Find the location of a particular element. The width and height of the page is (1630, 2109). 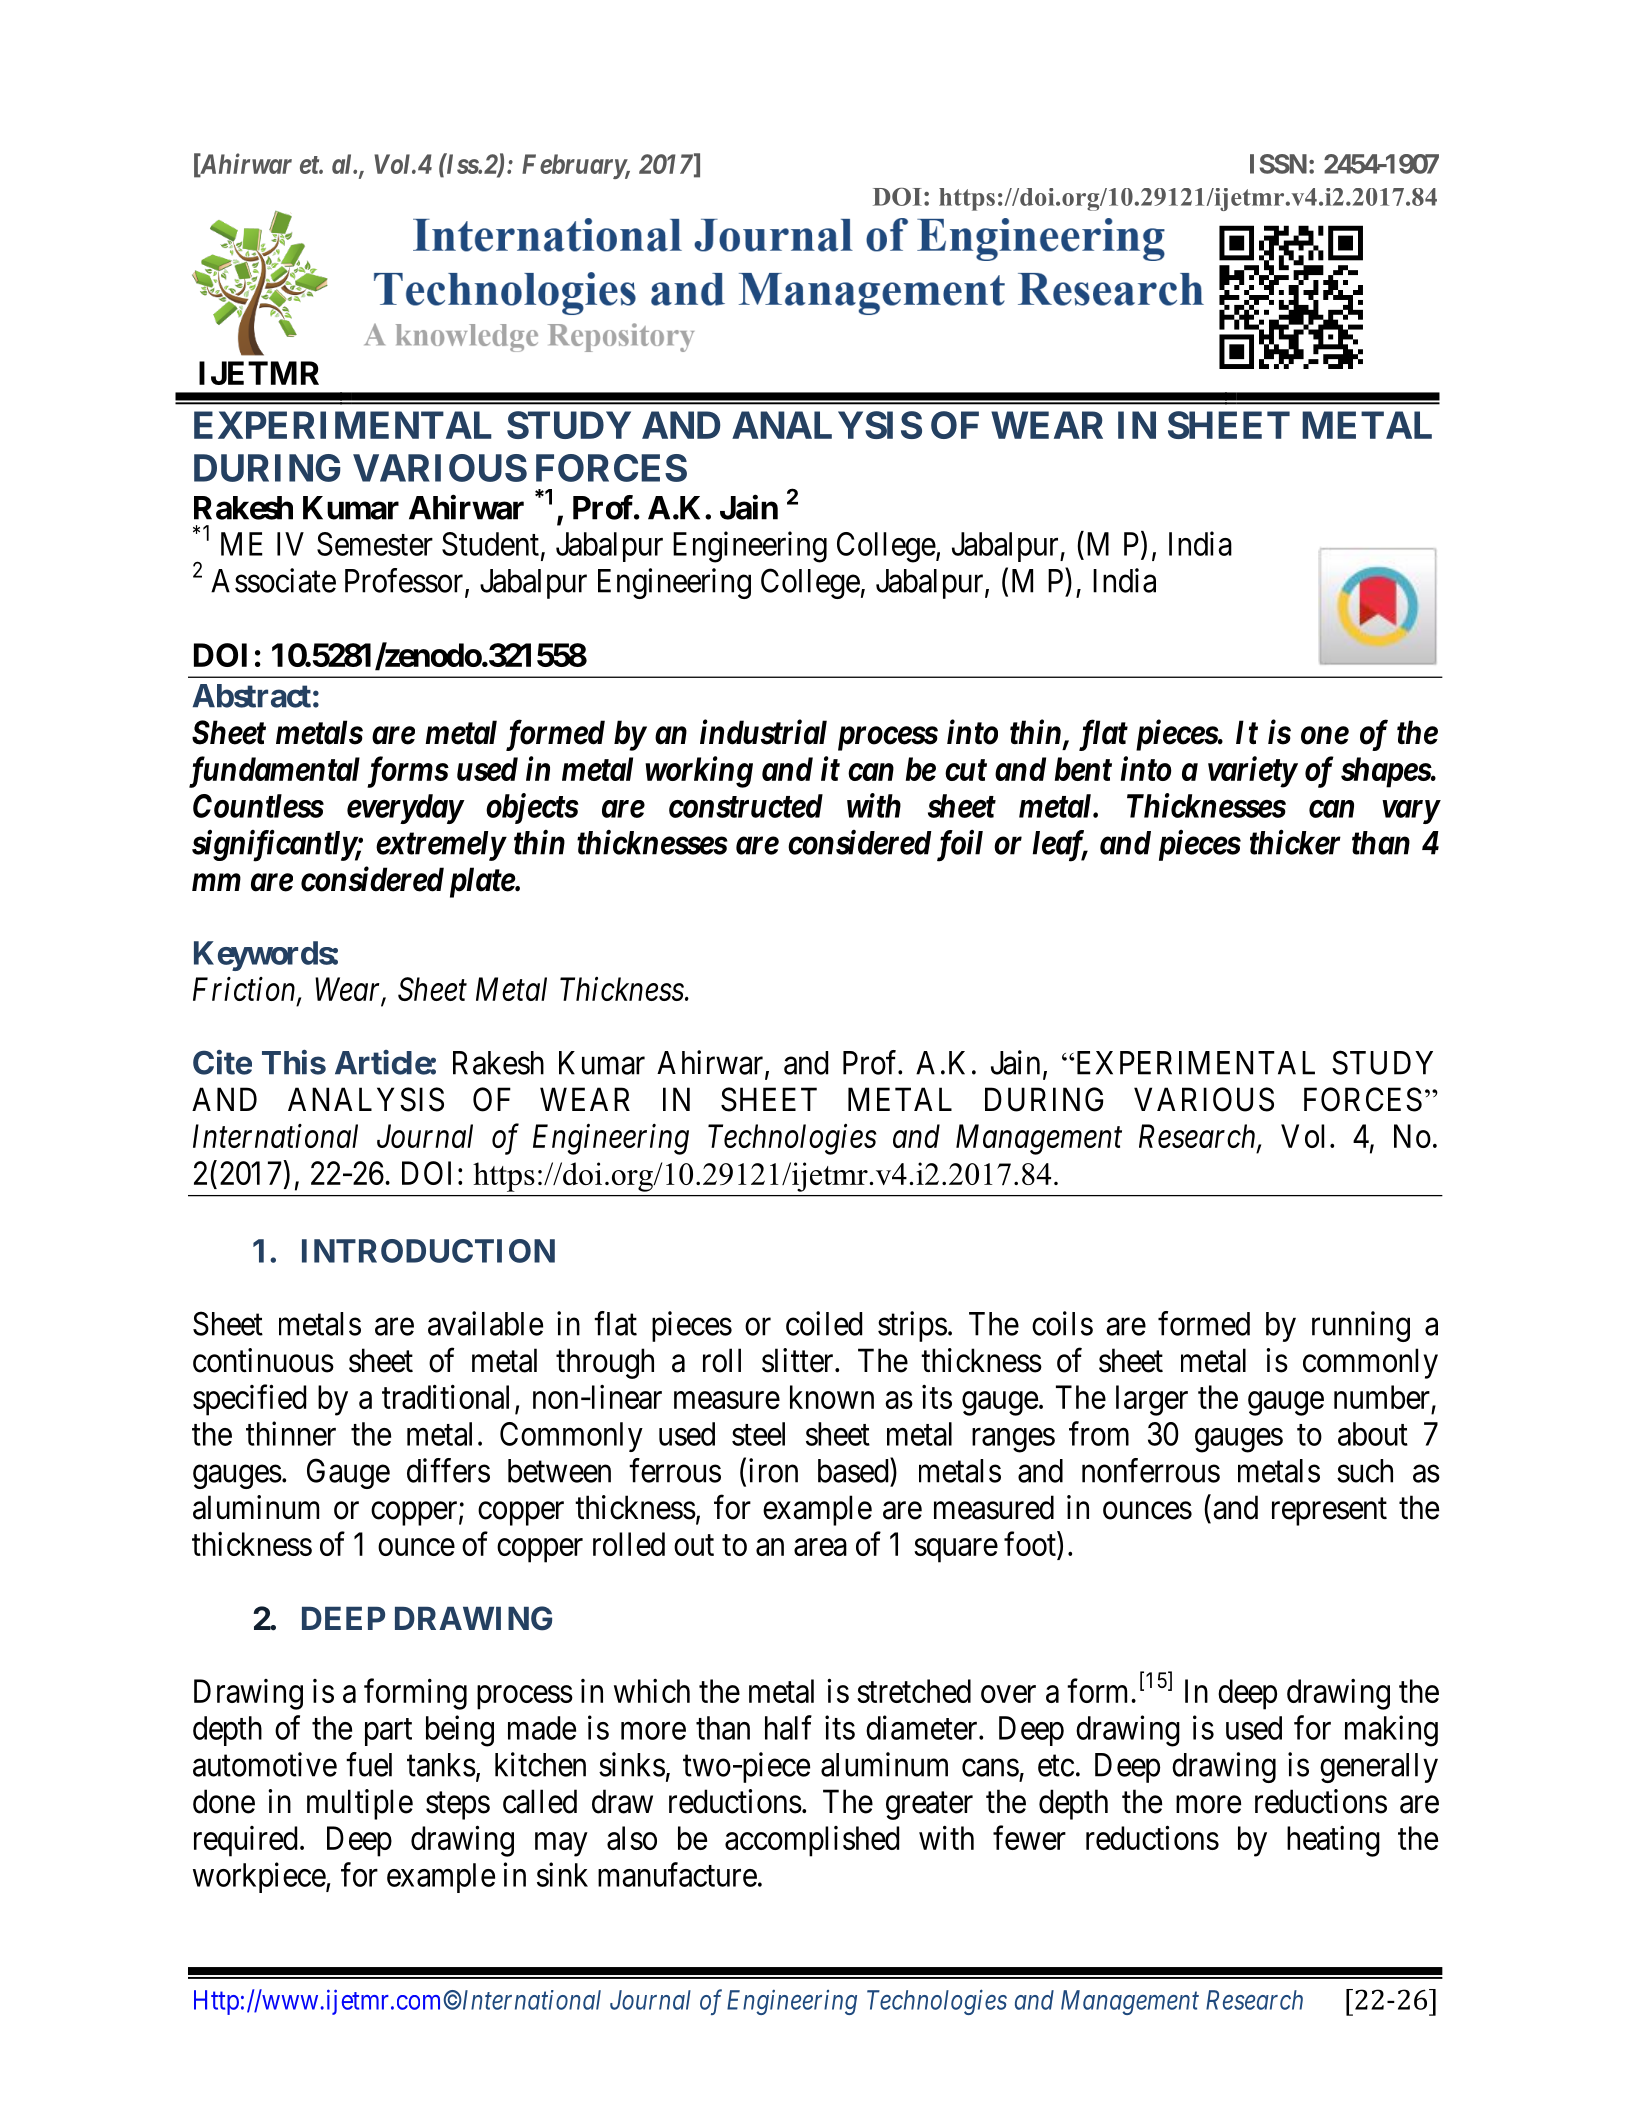

fuel is located at coordinates (369, 1764).
